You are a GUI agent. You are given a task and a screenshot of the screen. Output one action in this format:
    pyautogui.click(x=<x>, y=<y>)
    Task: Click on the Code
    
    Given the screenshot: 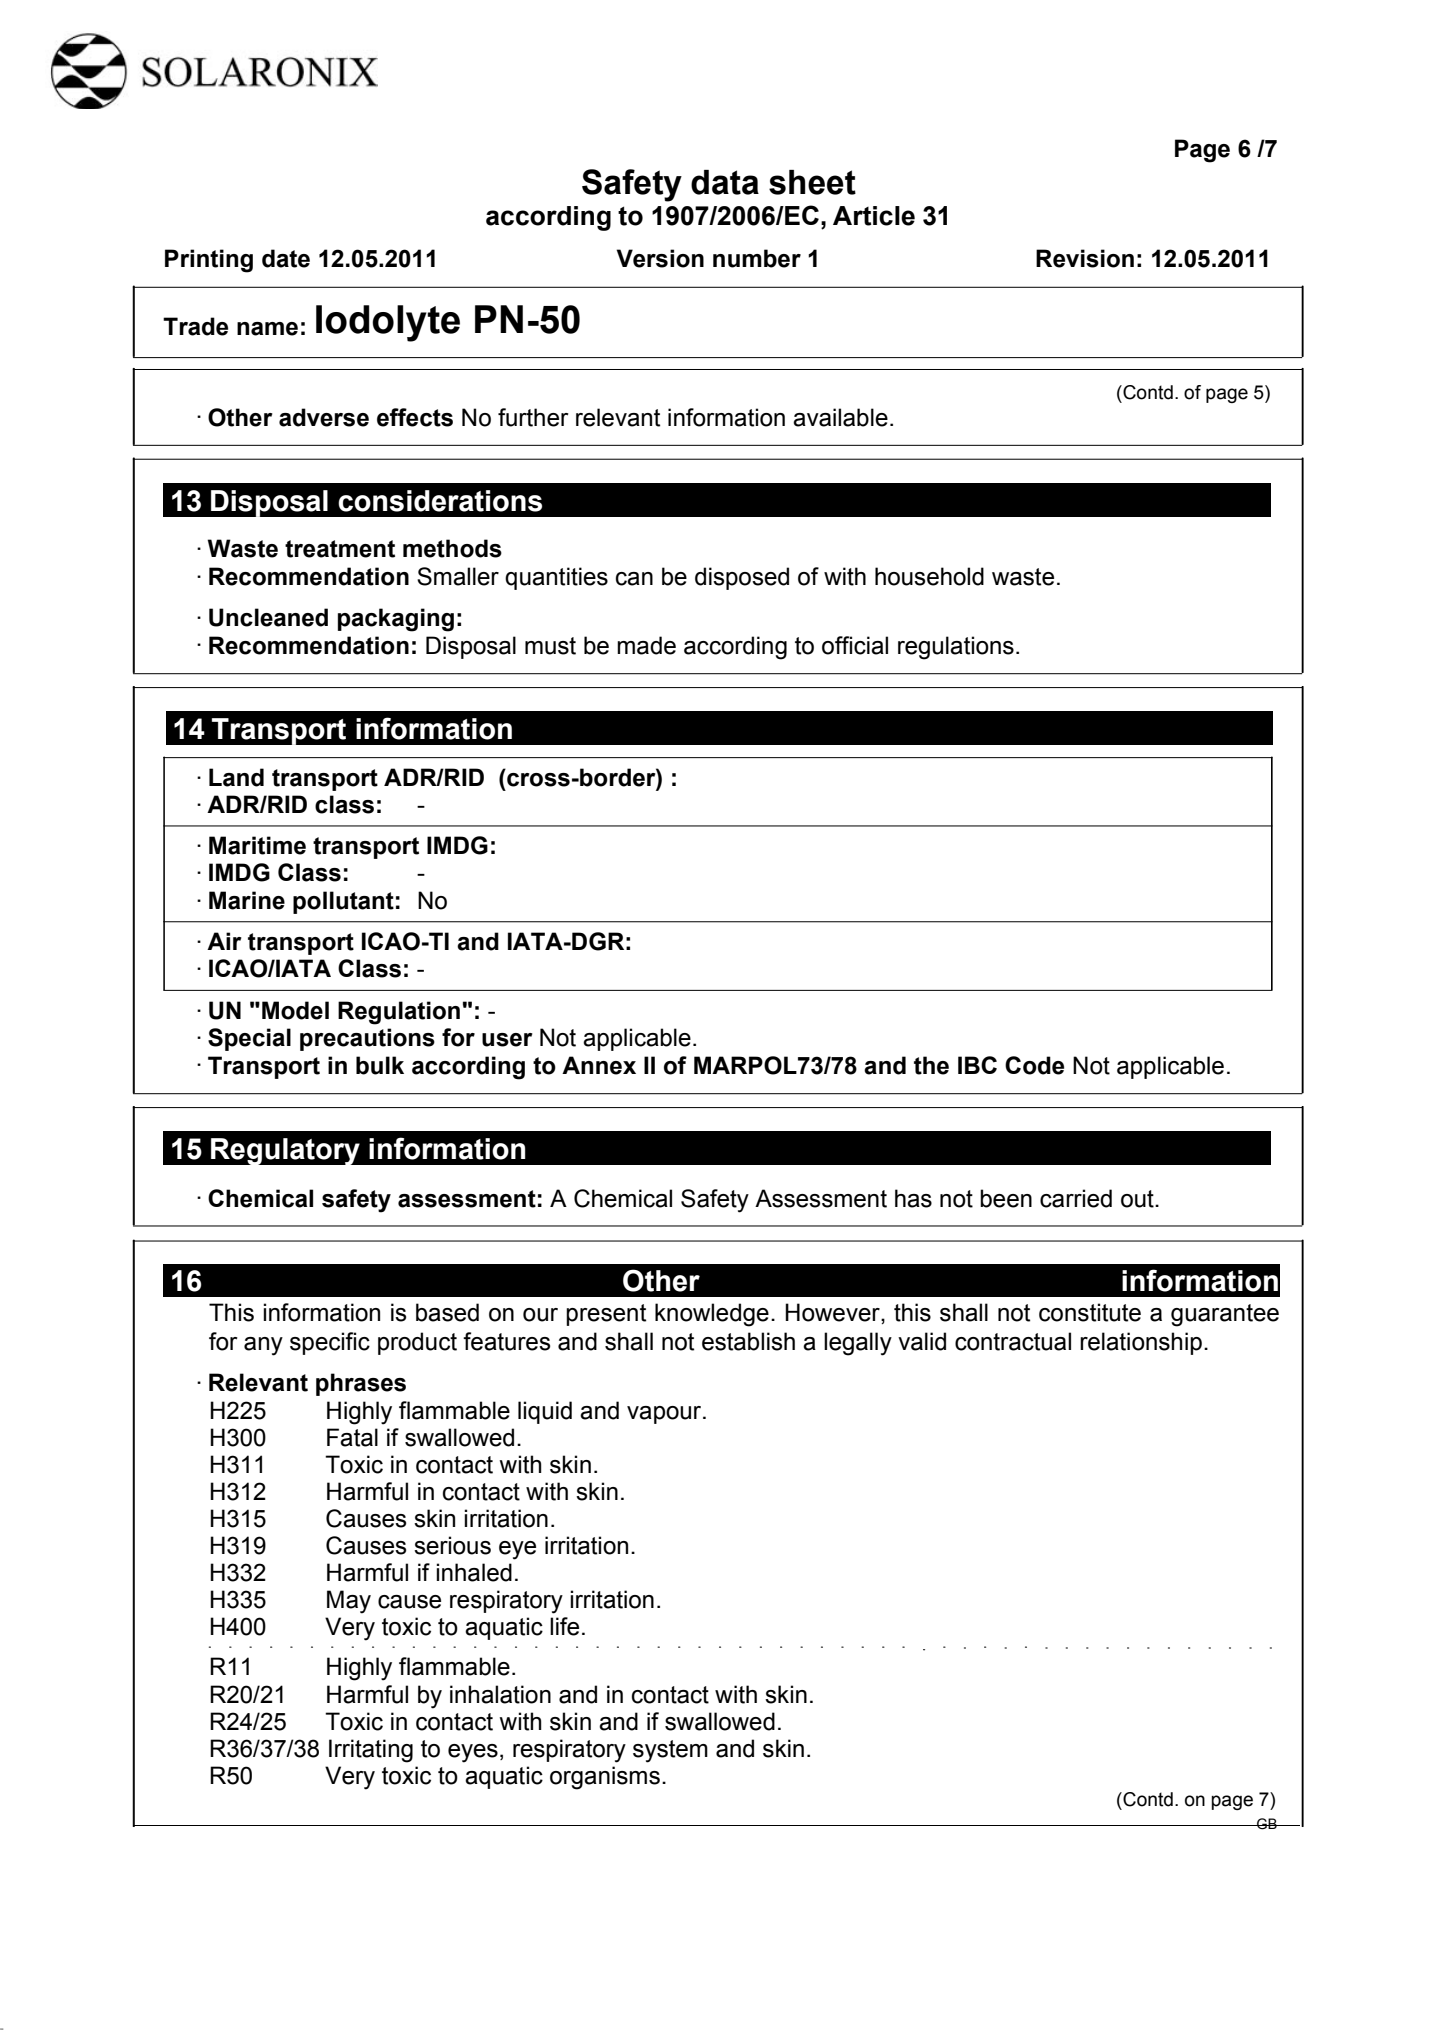 What is the action you would take?
    pyautogui.click(x=1034, y=1065)
